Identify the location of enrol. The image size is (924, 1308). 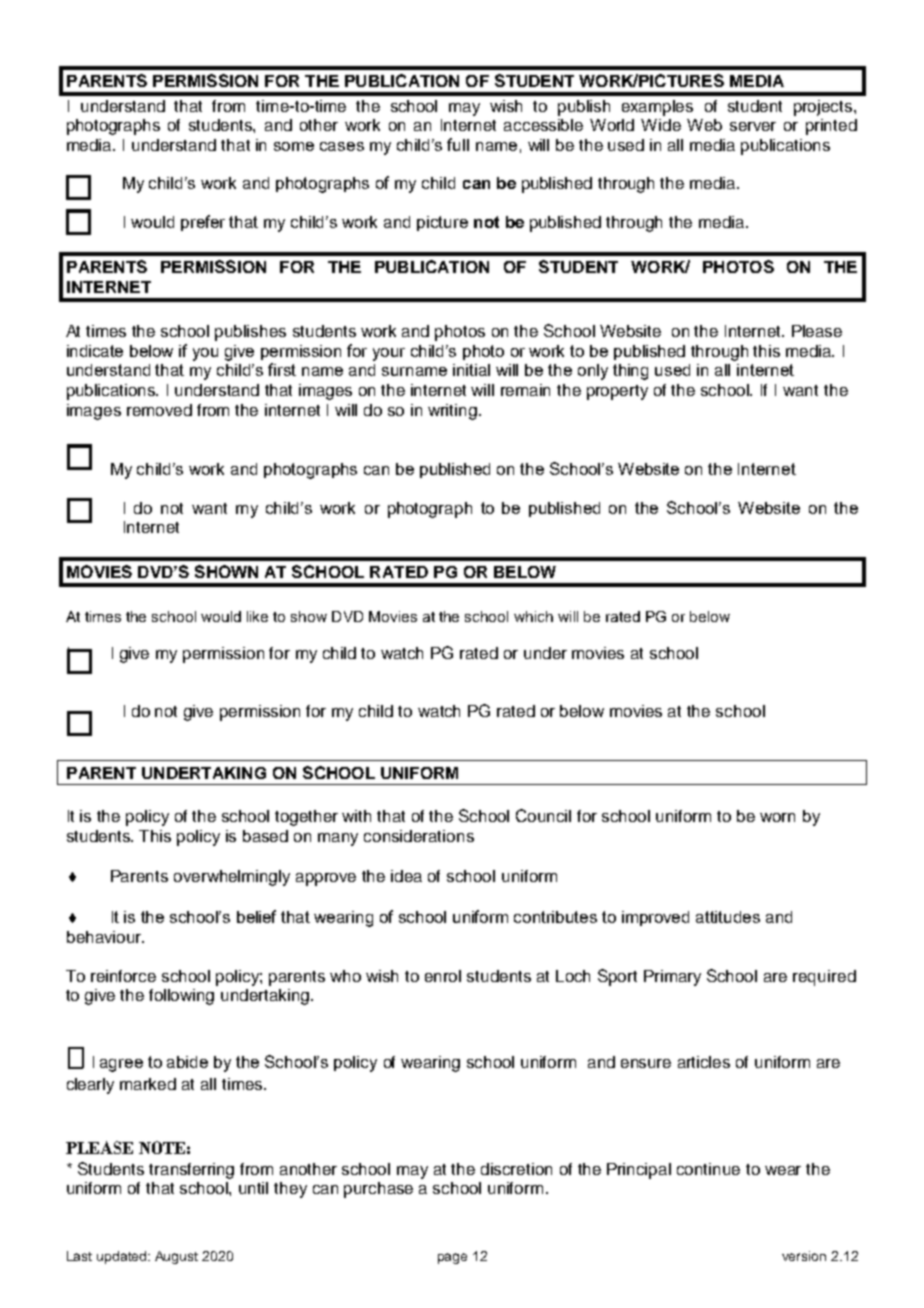
(443, 976).
